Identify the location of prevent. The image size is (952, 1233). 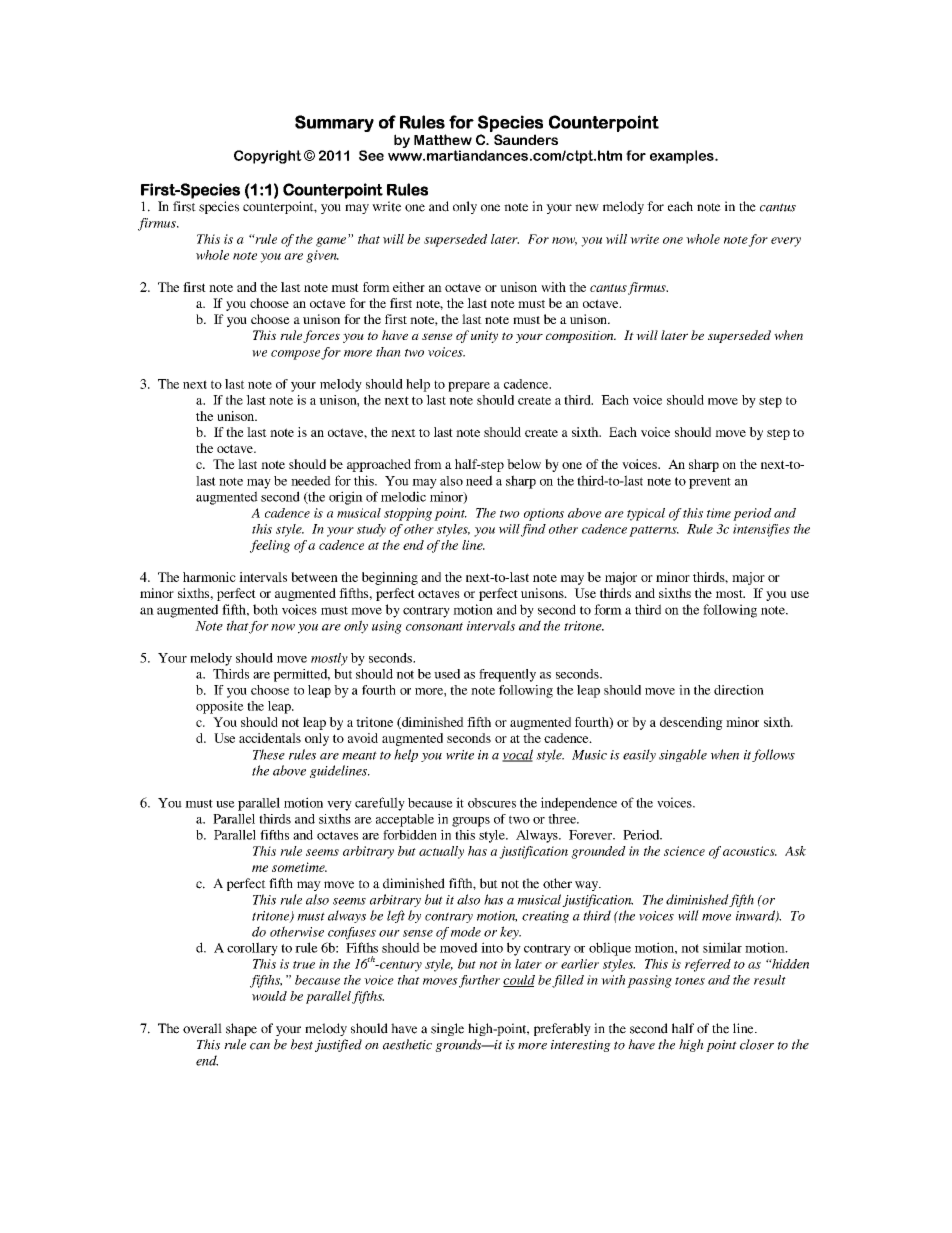
(710, 483).
